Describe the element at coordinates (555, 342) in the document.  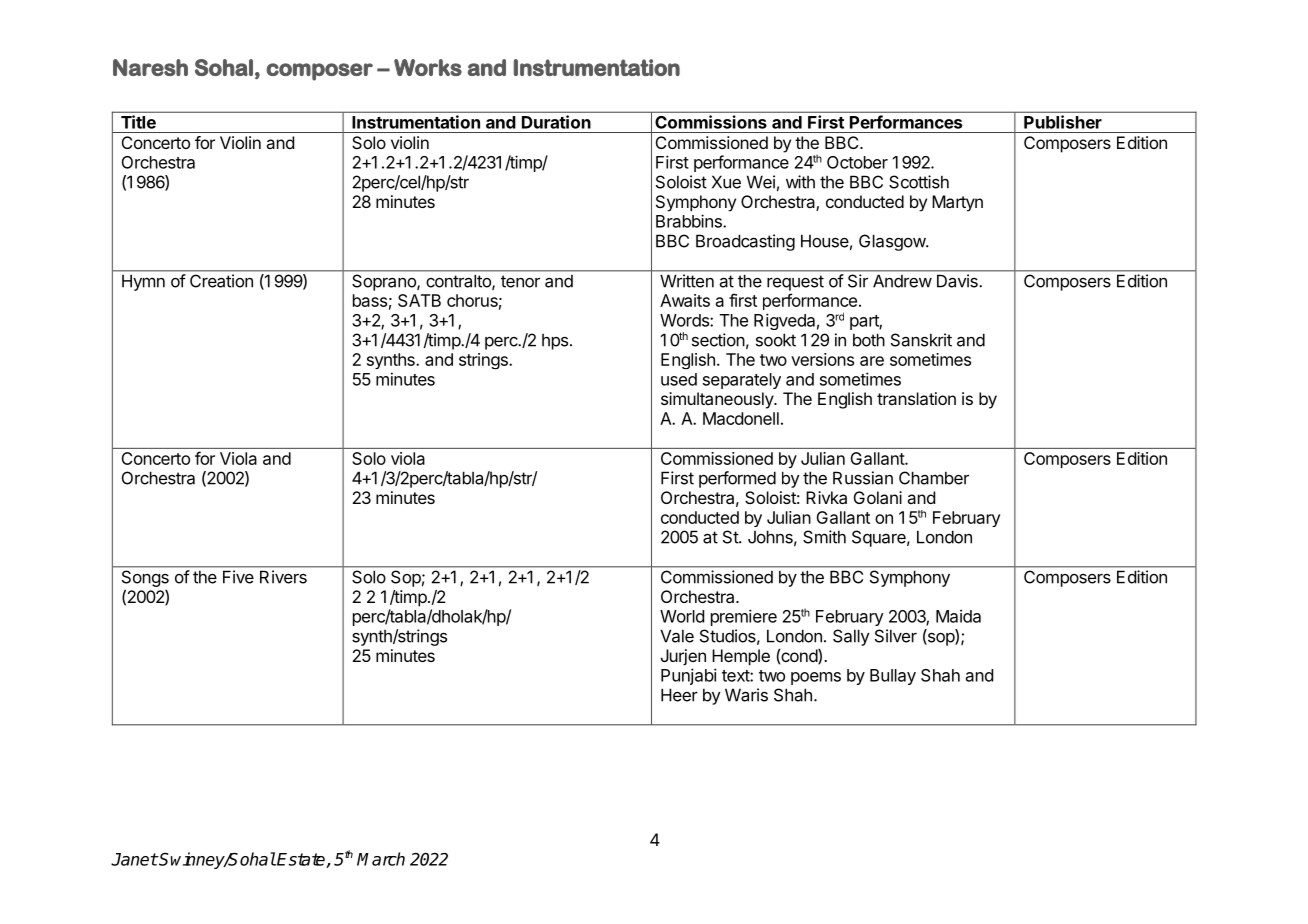
I see `hps` at that location.
